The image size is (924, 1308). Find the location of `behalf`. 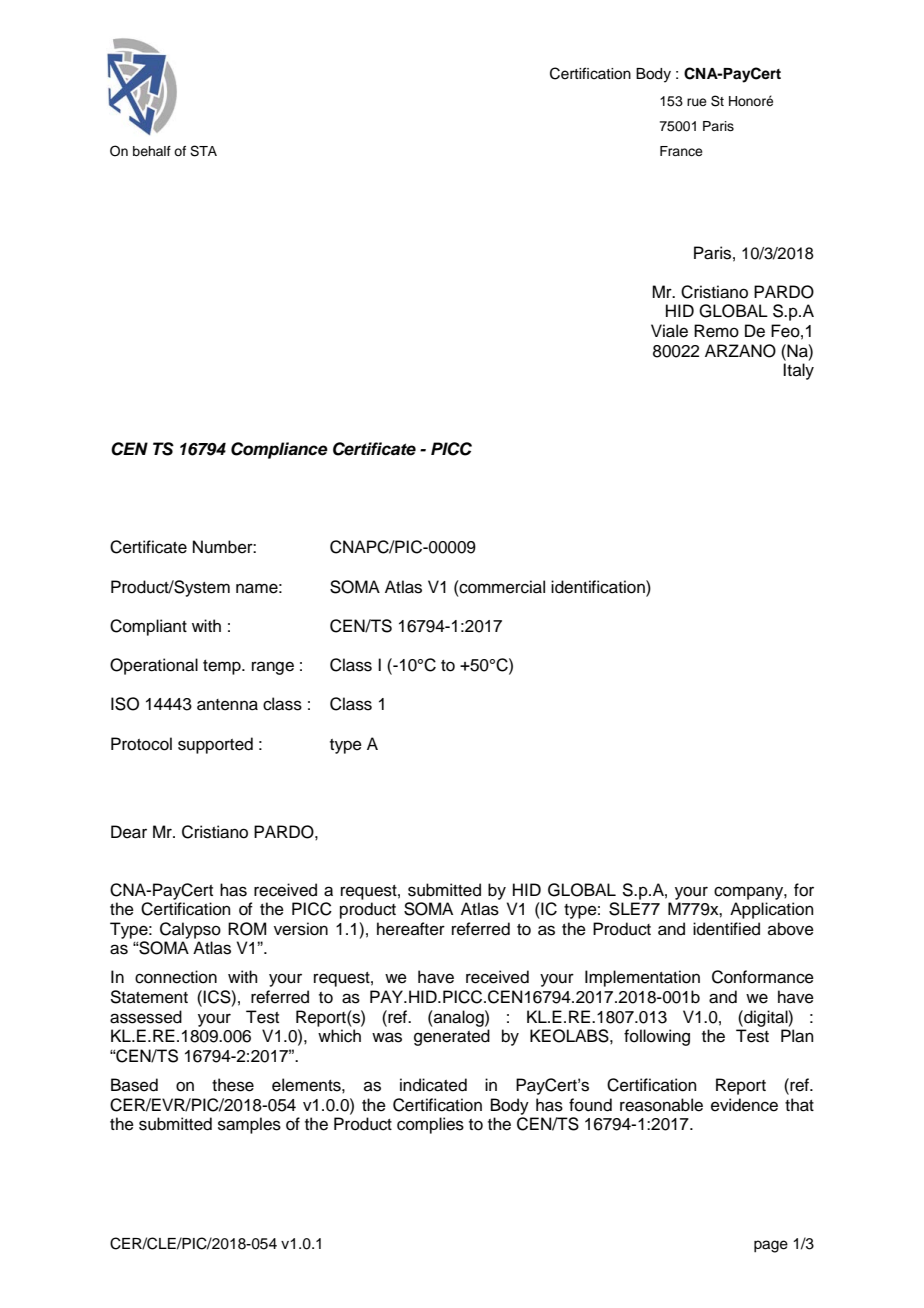

behalf is located at coordinates (152, 151).
